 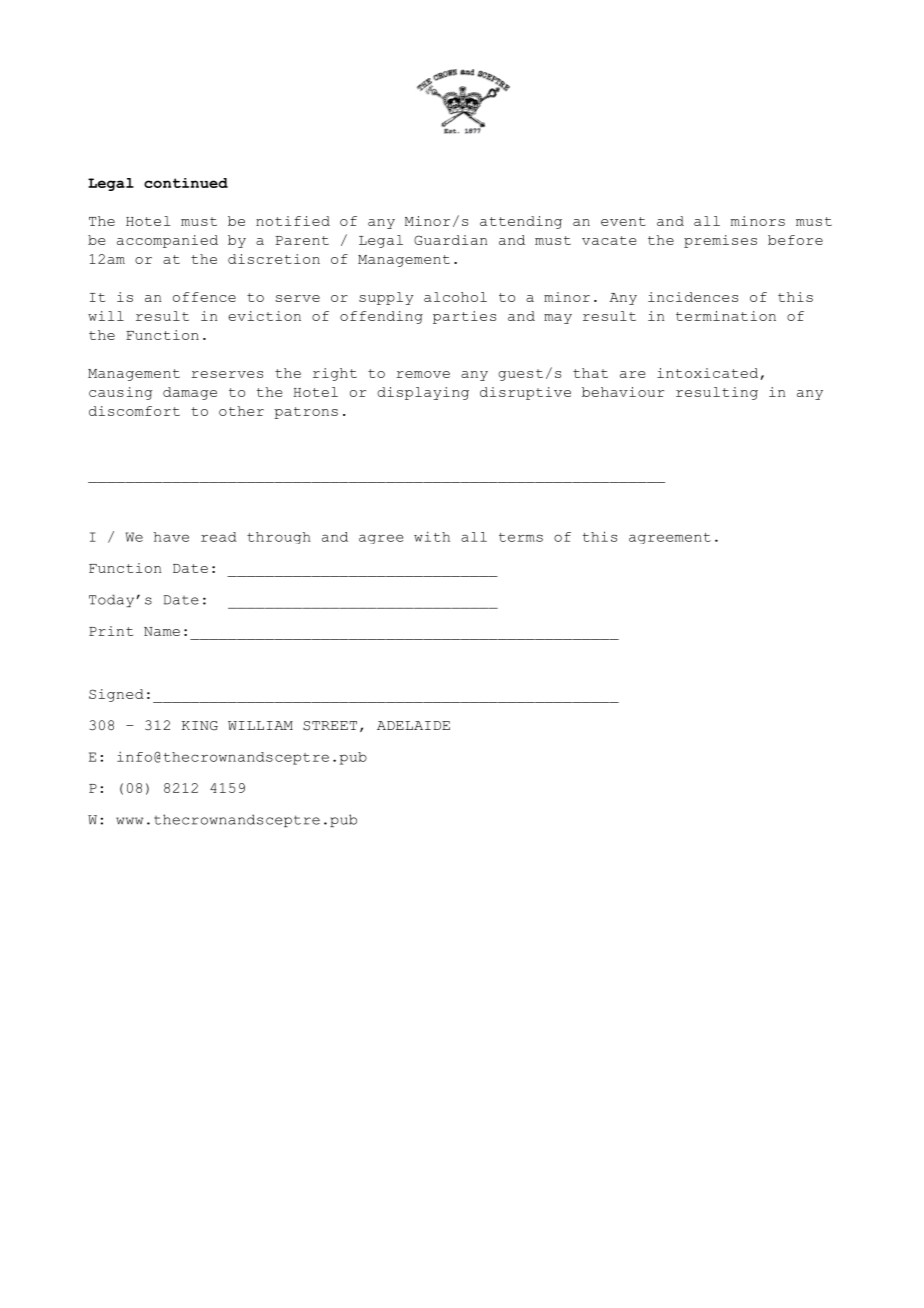 What do you see at coordinates (423, 393) in the screenshot?
I see `displaying` at bounding box center [423, 393].
